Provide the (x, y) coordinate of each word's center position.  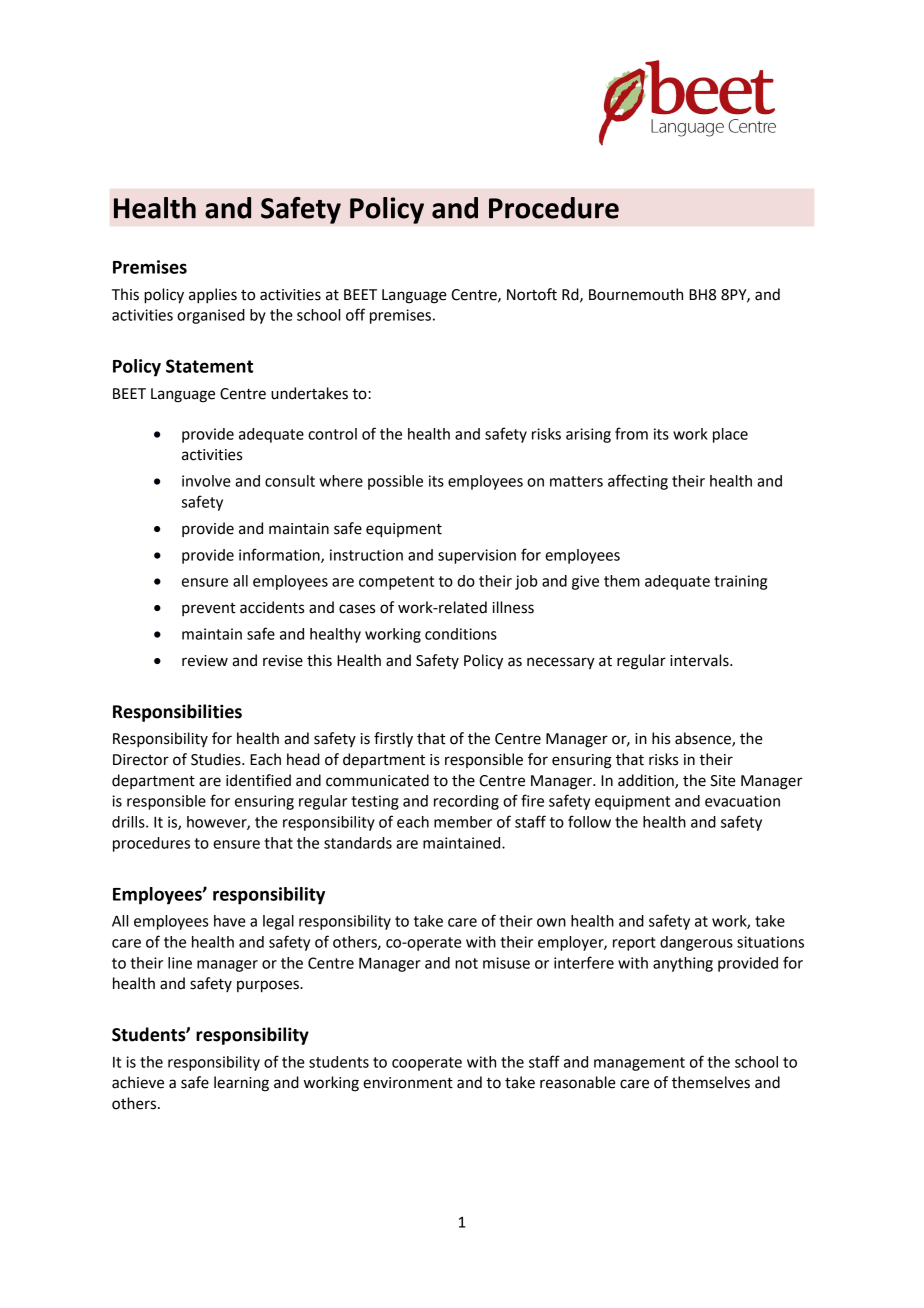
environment (408, 1083)
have (230, 921)
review (205, 661)
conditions (461, 634)
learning (241, 1084)
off (355, 314)
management (639, 1064)
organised (211, 316)
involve (206, 481)
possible (395, 482)
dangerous (696, 943)
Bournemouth (636, 294)
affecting (638, 482)
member (463, 822)
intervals (700, 660)
